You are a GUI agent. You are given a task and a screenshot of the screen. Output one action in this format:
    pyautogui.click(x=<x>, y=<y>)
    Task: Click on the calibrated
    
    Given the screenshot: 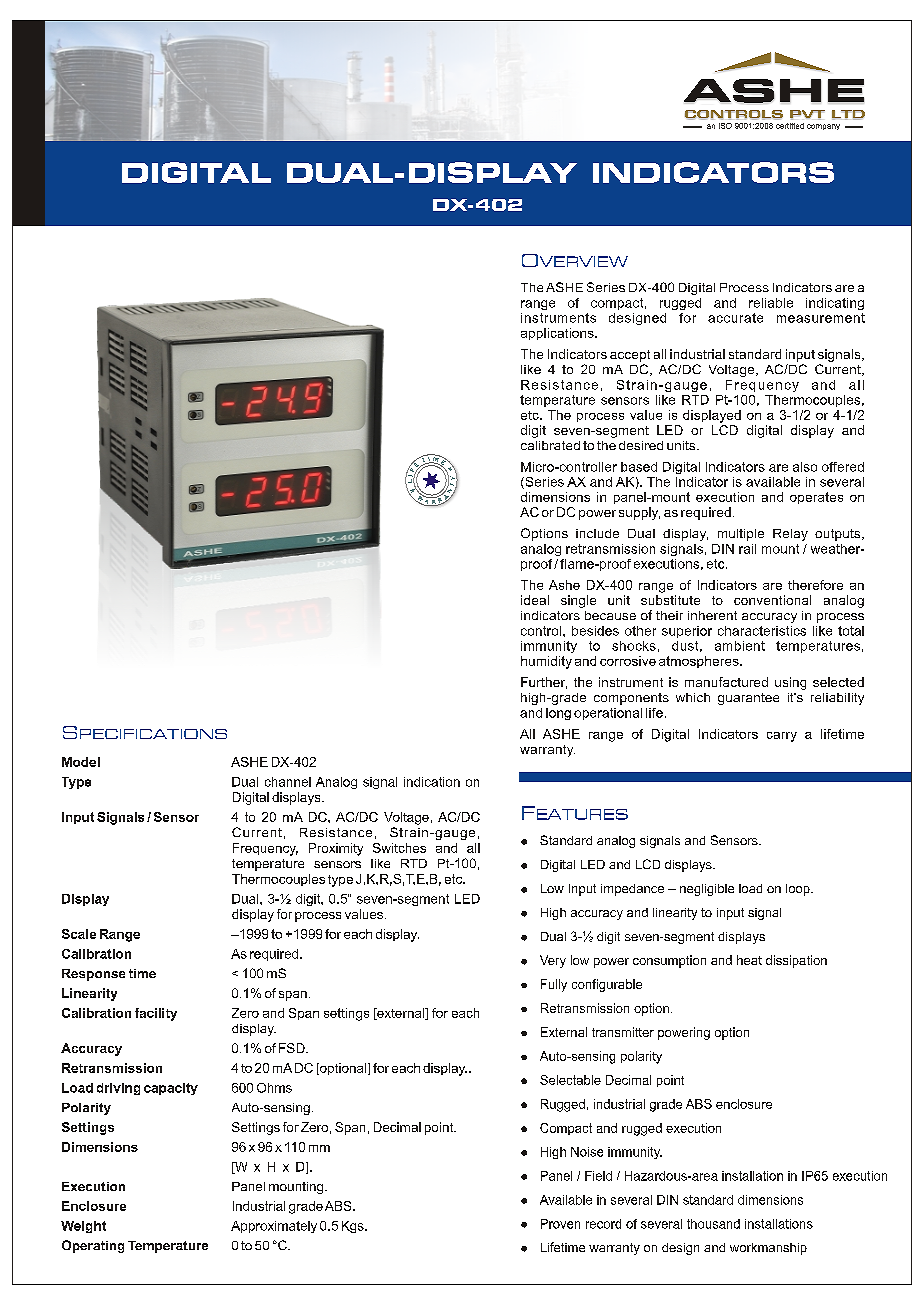 What is the action you would take?
    pyautogui.click(x=550, y=445)
